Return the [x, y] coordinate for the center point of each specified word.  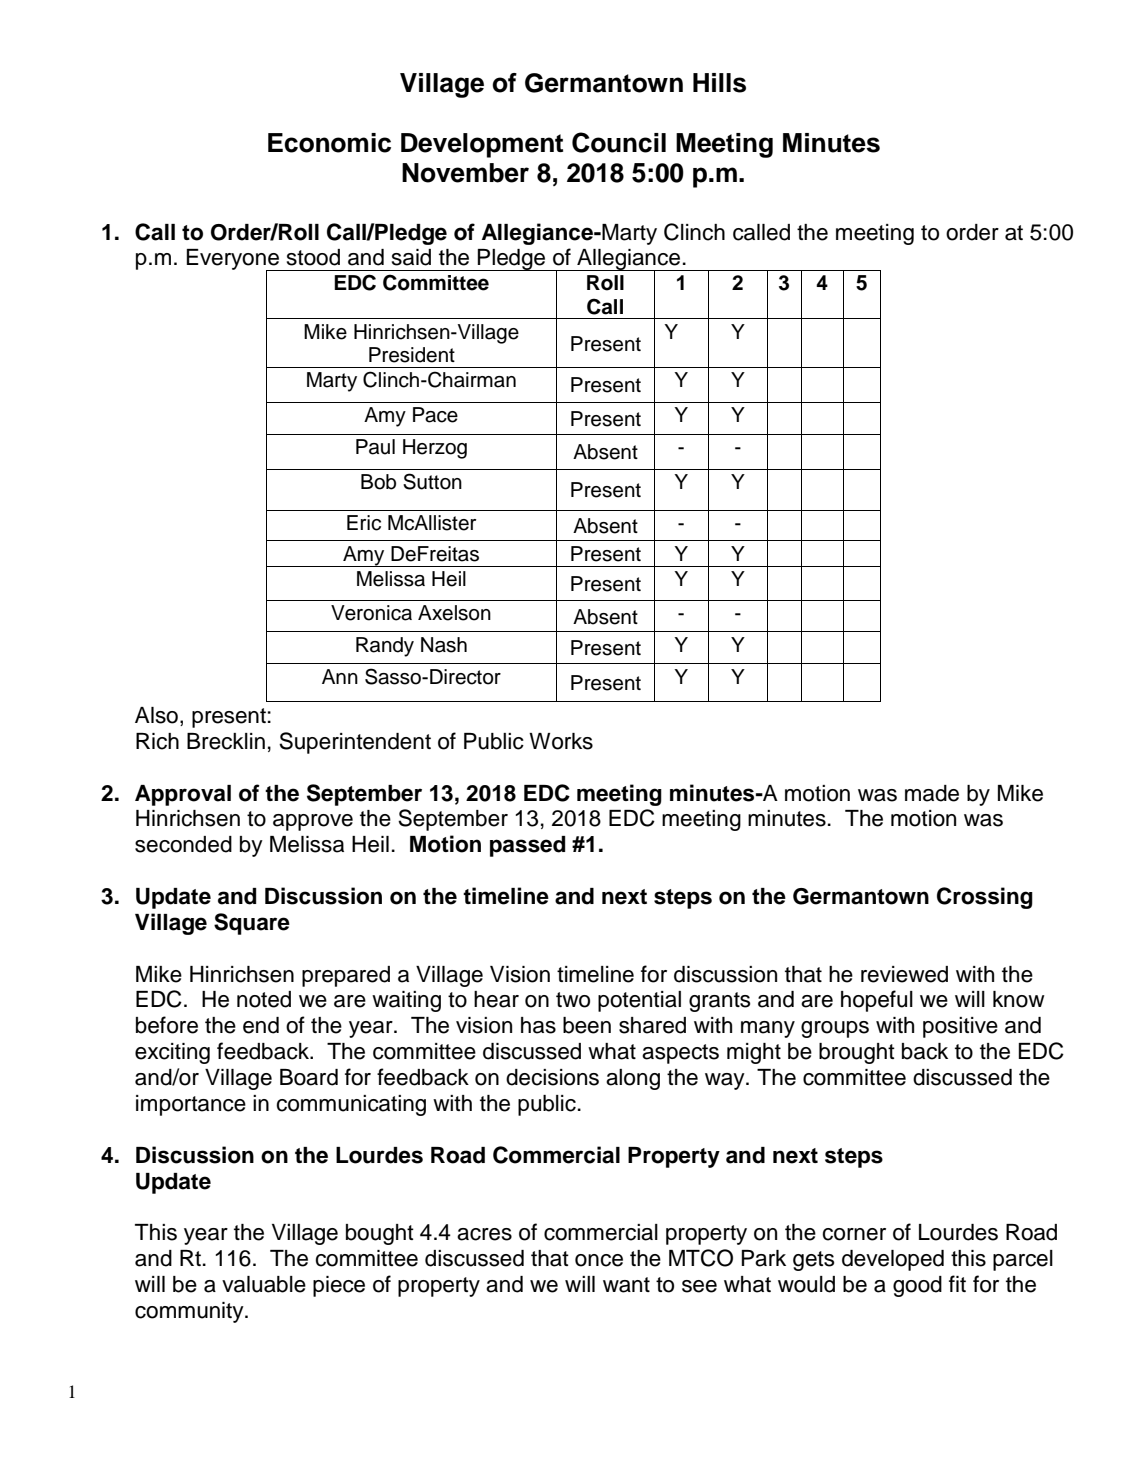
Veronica [371, 613]
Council [619, 142]
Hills [719, 83]
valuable [264, 1284]
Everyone [234, 261]
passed [527, 846]
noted [264, 999]
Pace [435, 415]
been [587, 1025]
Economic [329, 143]
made [932, 793]
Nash [444, 645]
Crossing [985, 898]
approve [313, 822]
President [412, 355]
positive [960, 1027]
